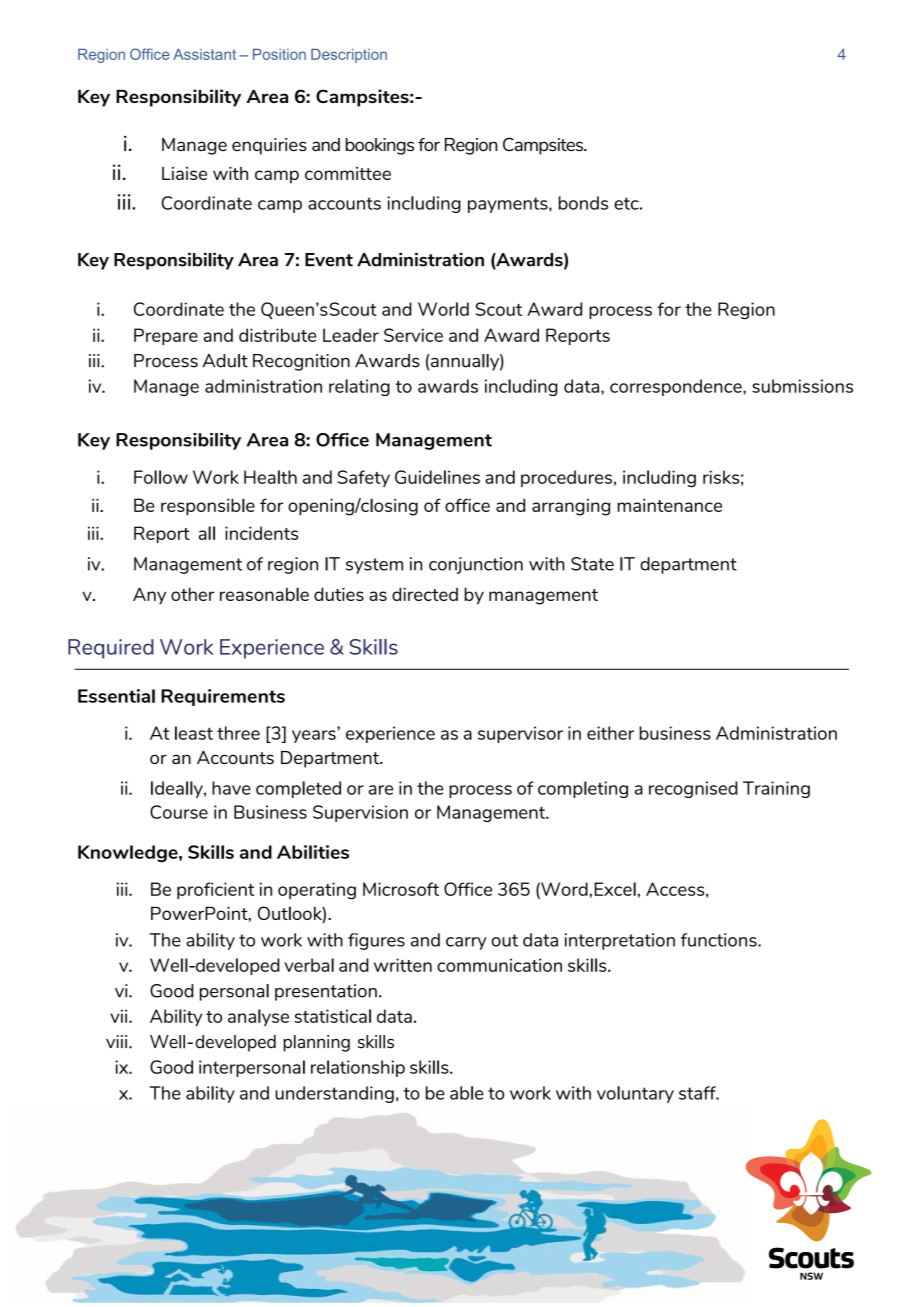 This page has height=1307, width=924. What do you see at coordinates (204, 54) in the page?
I see `Assistant` at bounding box center [204, 54].
